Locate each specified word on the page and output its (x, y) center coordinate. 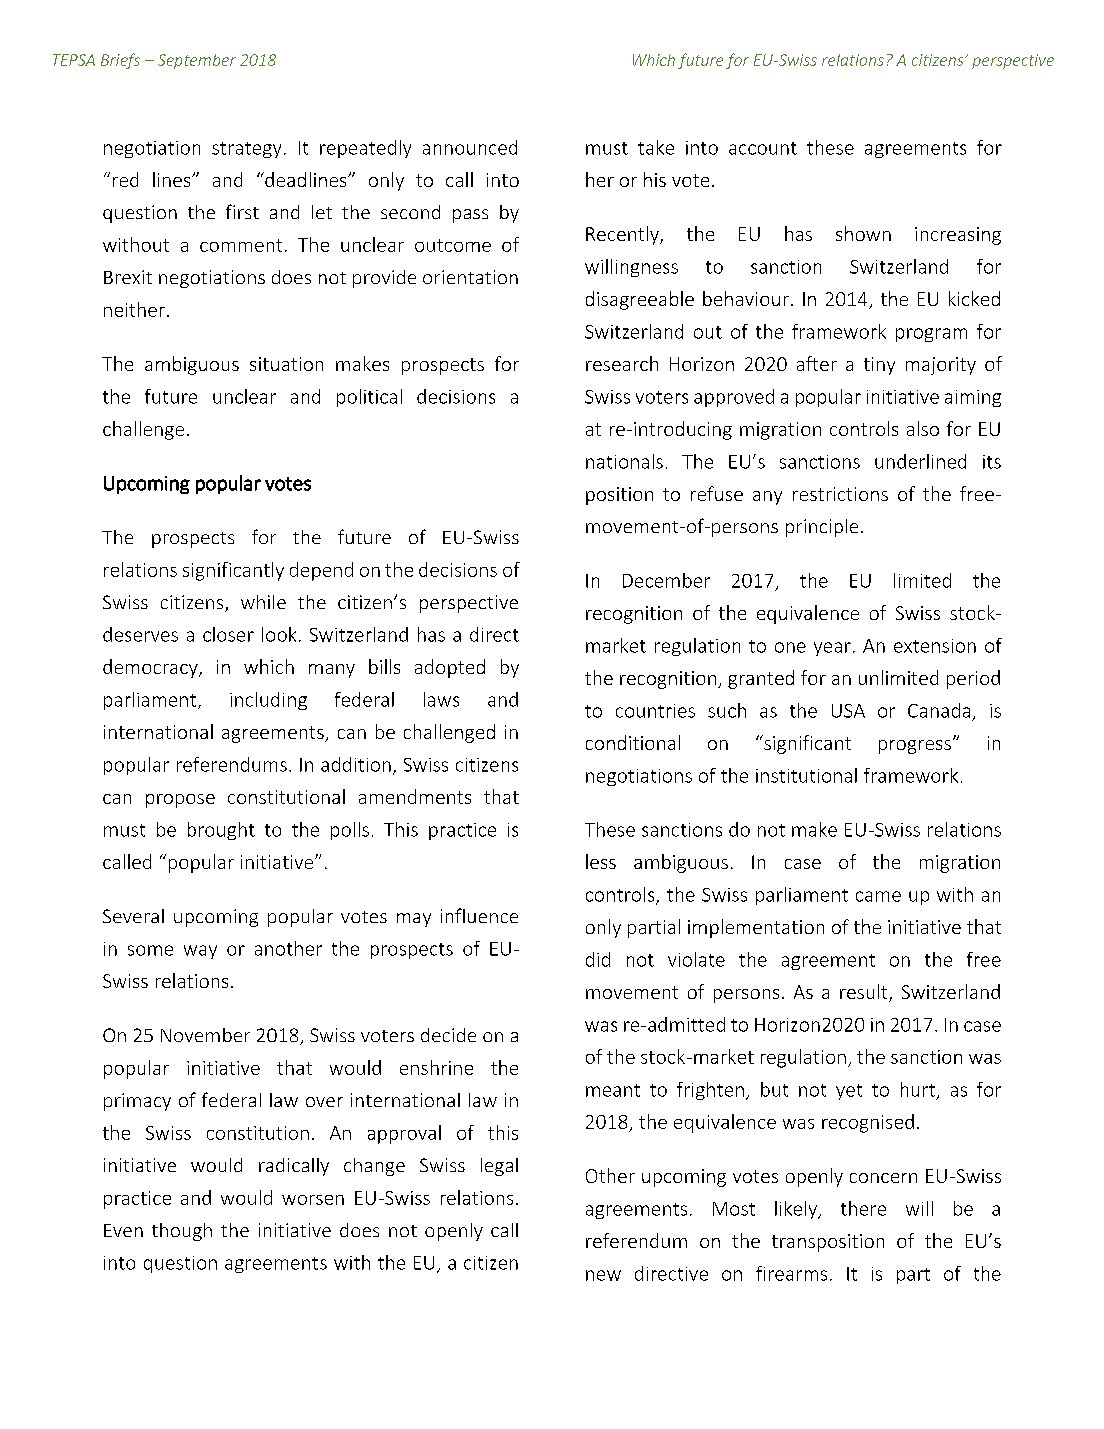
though (182, 1232)
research (622, 363)
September (197, 61)
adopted (450, 668)
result (865, 993)
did (598, 959)
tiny (879, 366)
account (763, 148)
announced (470, 147)
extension (935, 646)
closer (228, 634)
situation (286, 364)
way (200, 952)
